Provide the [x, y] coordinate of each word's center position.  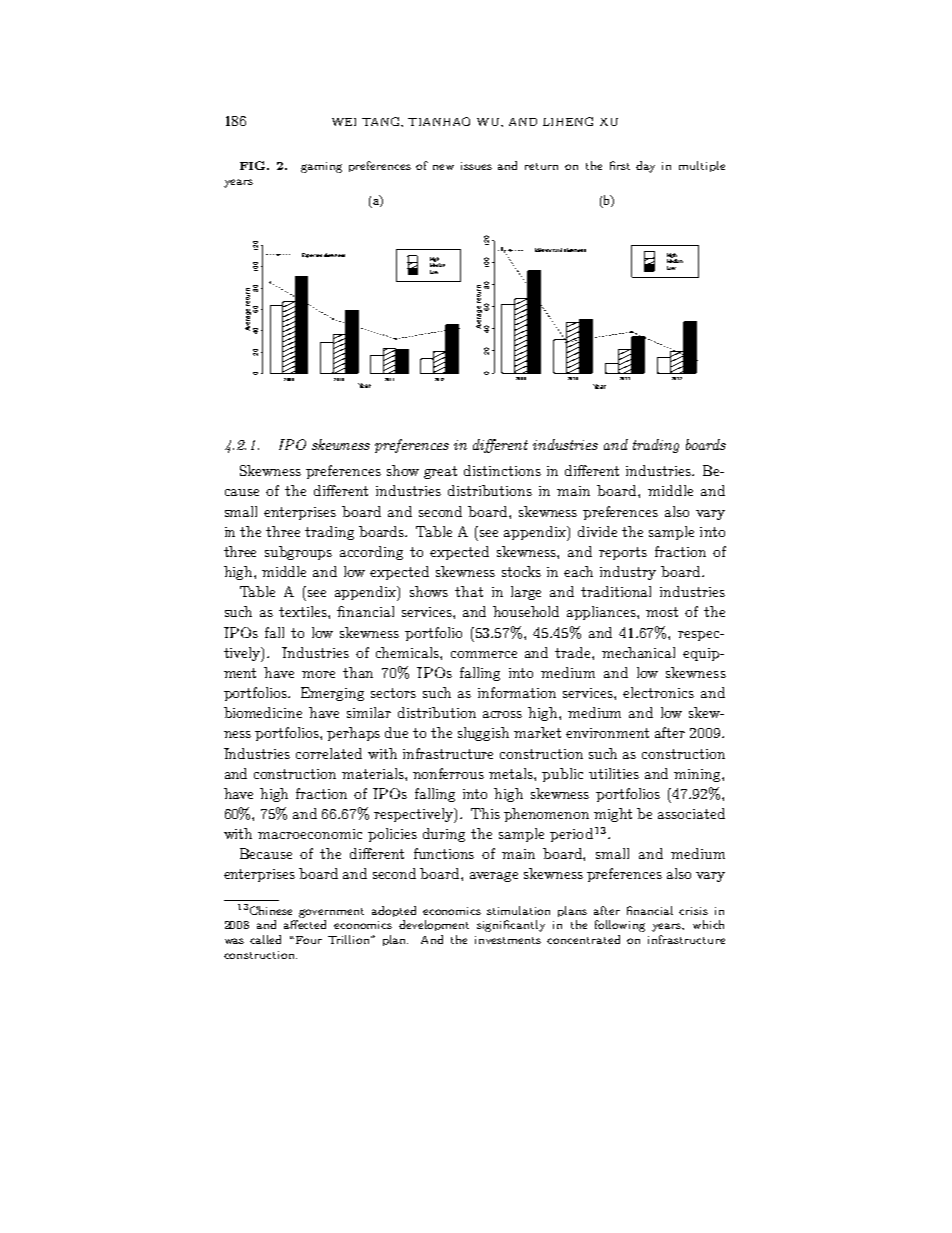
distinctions [502, 470]
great [440, 472]
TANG [382, 122]
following [620, 926]
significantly [511, 926]
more [318, 674]
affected [305, 924]
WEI [344, 122]
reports [623, 553]
